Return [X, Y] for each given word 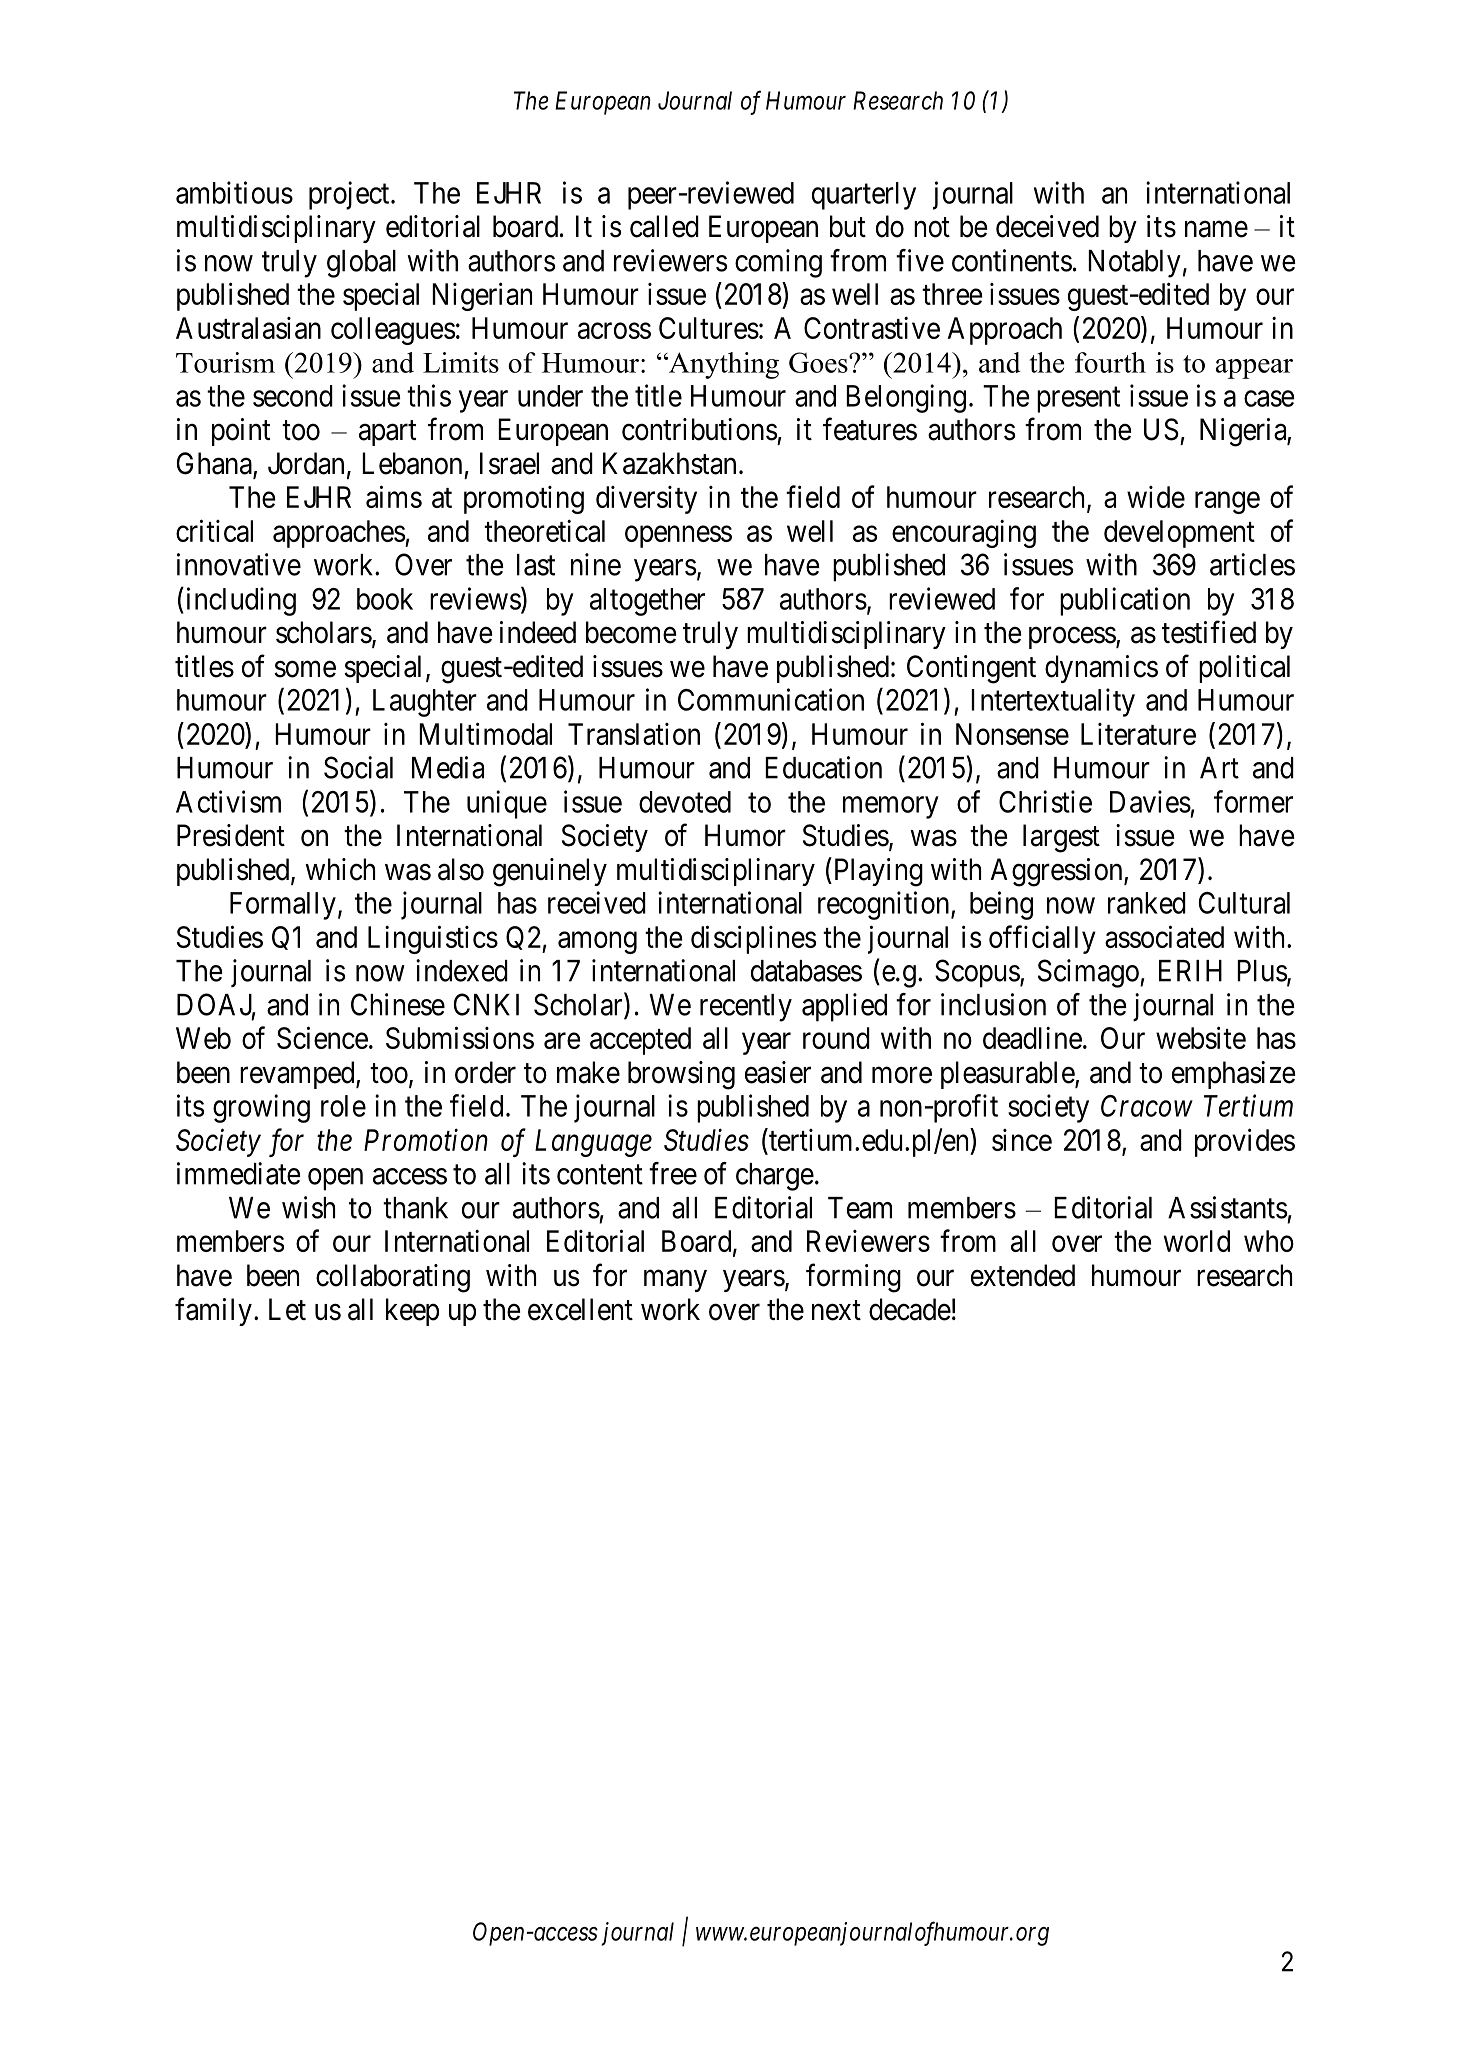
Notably [1134, 264]
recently [746, 1008]
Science [322, 1037]
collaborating [393, 1278]
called [664, 226]
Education [823, 767]
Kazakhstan [669, 463]
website [1201, 1037]
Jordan [306, 463]
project [350, 195]
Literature [1138, 734]
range [1227, 503]
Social [358, 767]
